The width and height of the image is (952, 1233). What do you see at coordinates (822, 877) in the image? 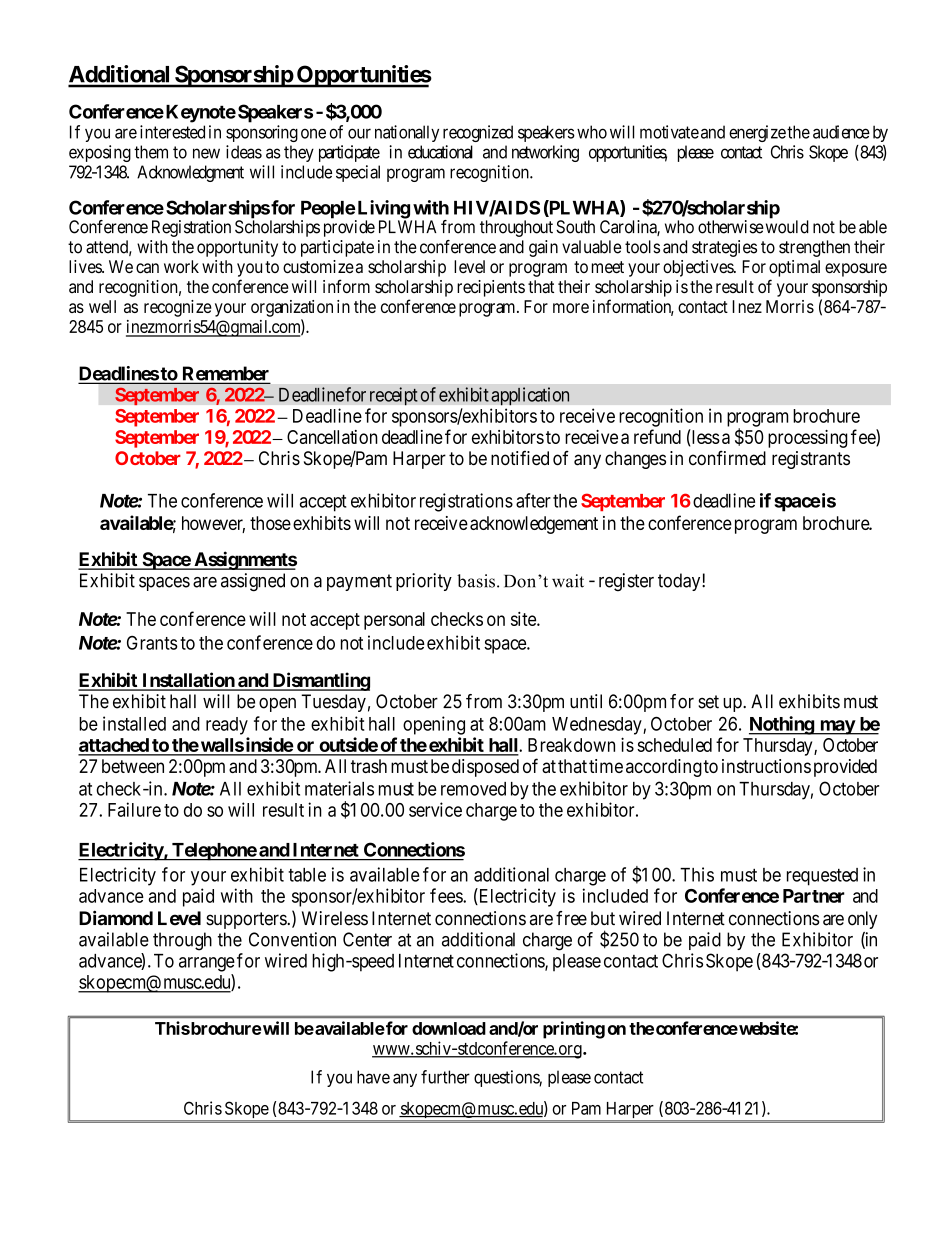
I see `requested` at bounding box center [822, 877].
